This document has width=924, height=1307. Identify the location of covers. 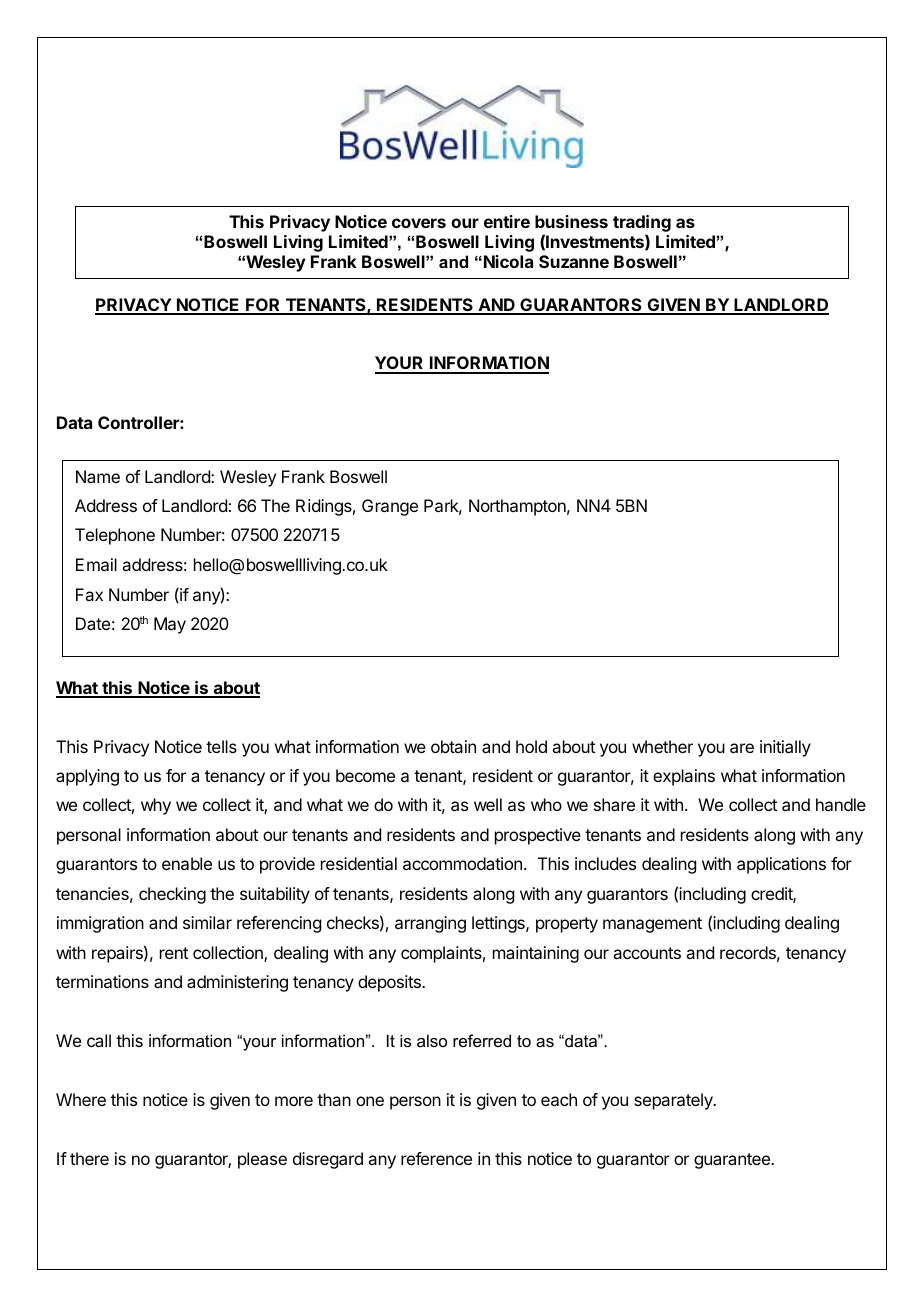
(419, 223).
